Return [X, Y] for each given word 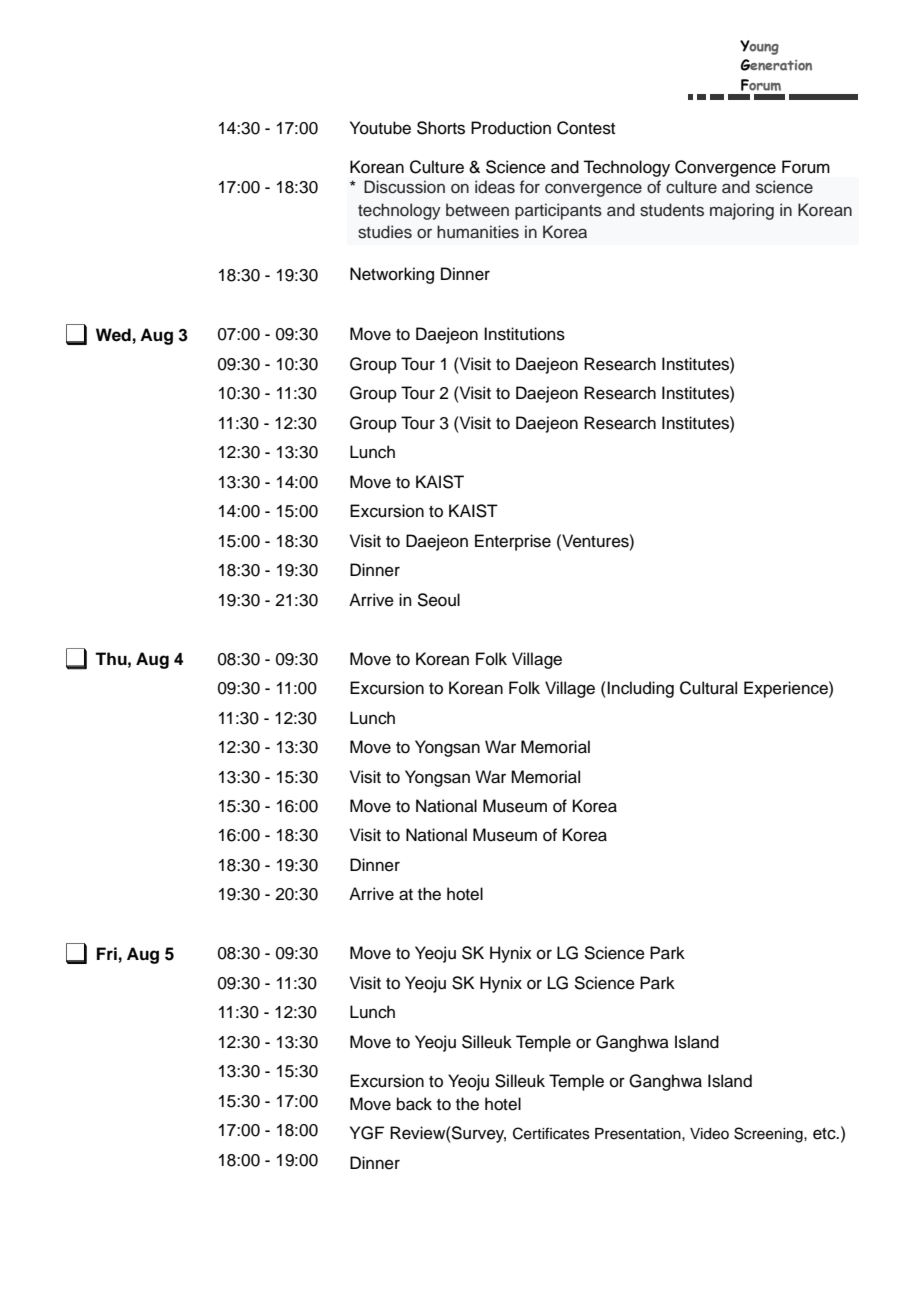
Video [709, 1134]
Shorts [441, 128]
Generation [776, 65]
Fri [107, 953]
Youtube [380, 128]
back [414, 1104]
